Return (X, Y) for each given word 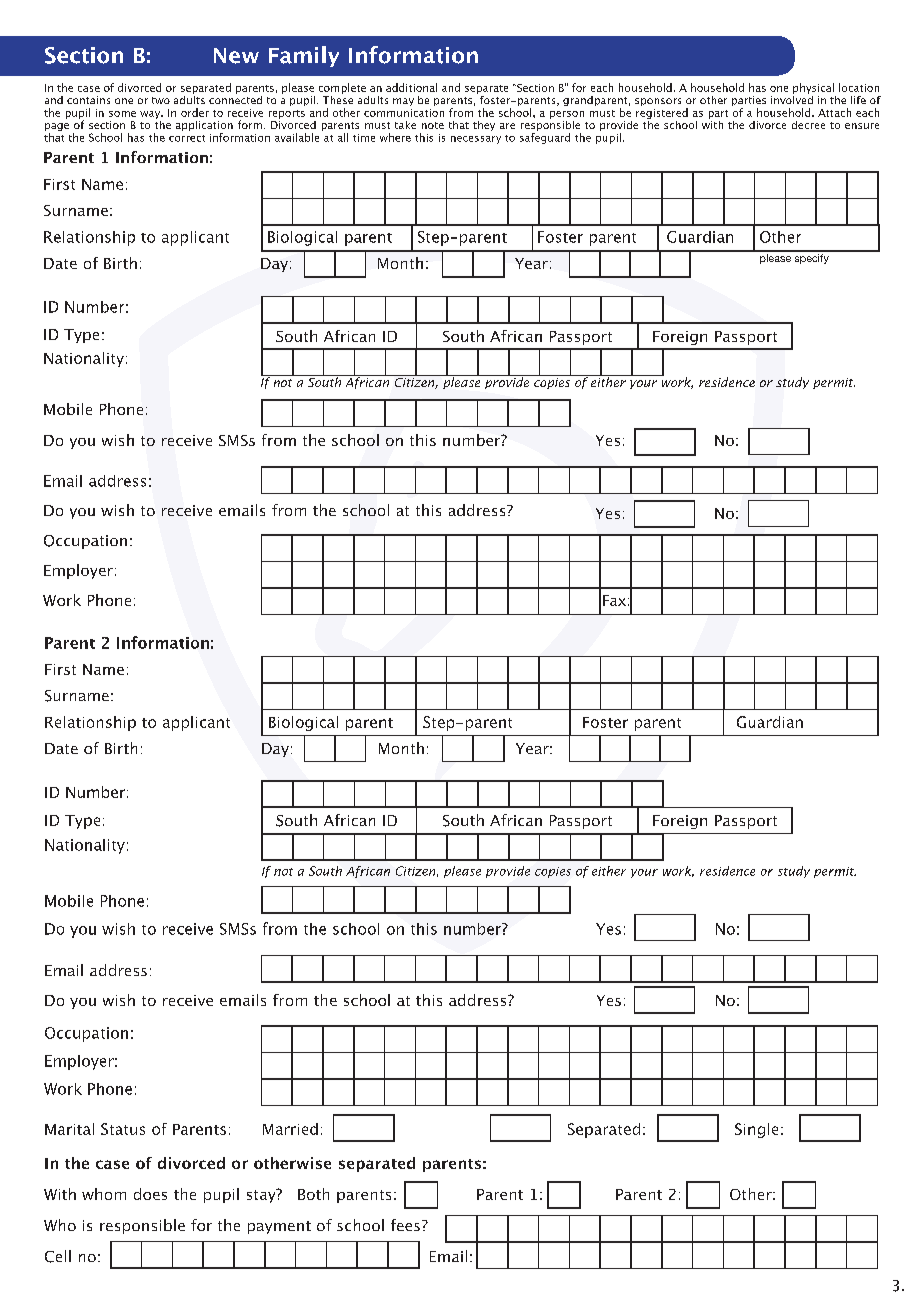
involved (792, 98)
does (150, 1194)
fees (405, 1225)
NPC (465, 1133)
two (161, 100)
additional (411, 87)
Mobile (69, 901)
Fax (614, 600)
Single (756, 1130)
